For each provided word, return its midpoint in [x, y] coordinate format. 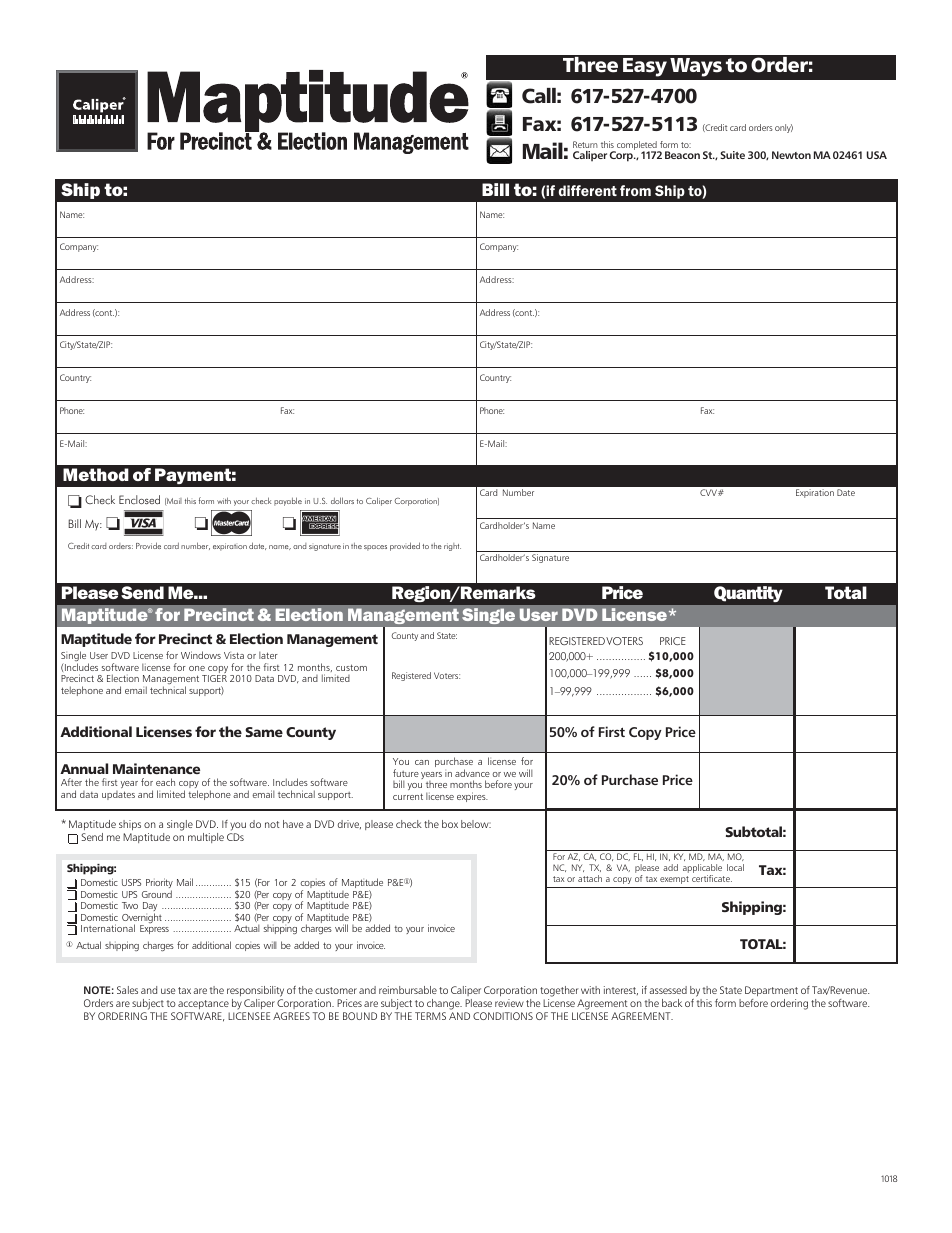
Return [585, 144]
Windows [201, 655]
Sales [127, 990]
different [588, 190]
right [452, 547]
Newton [791, 155]
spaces [375, 548]
